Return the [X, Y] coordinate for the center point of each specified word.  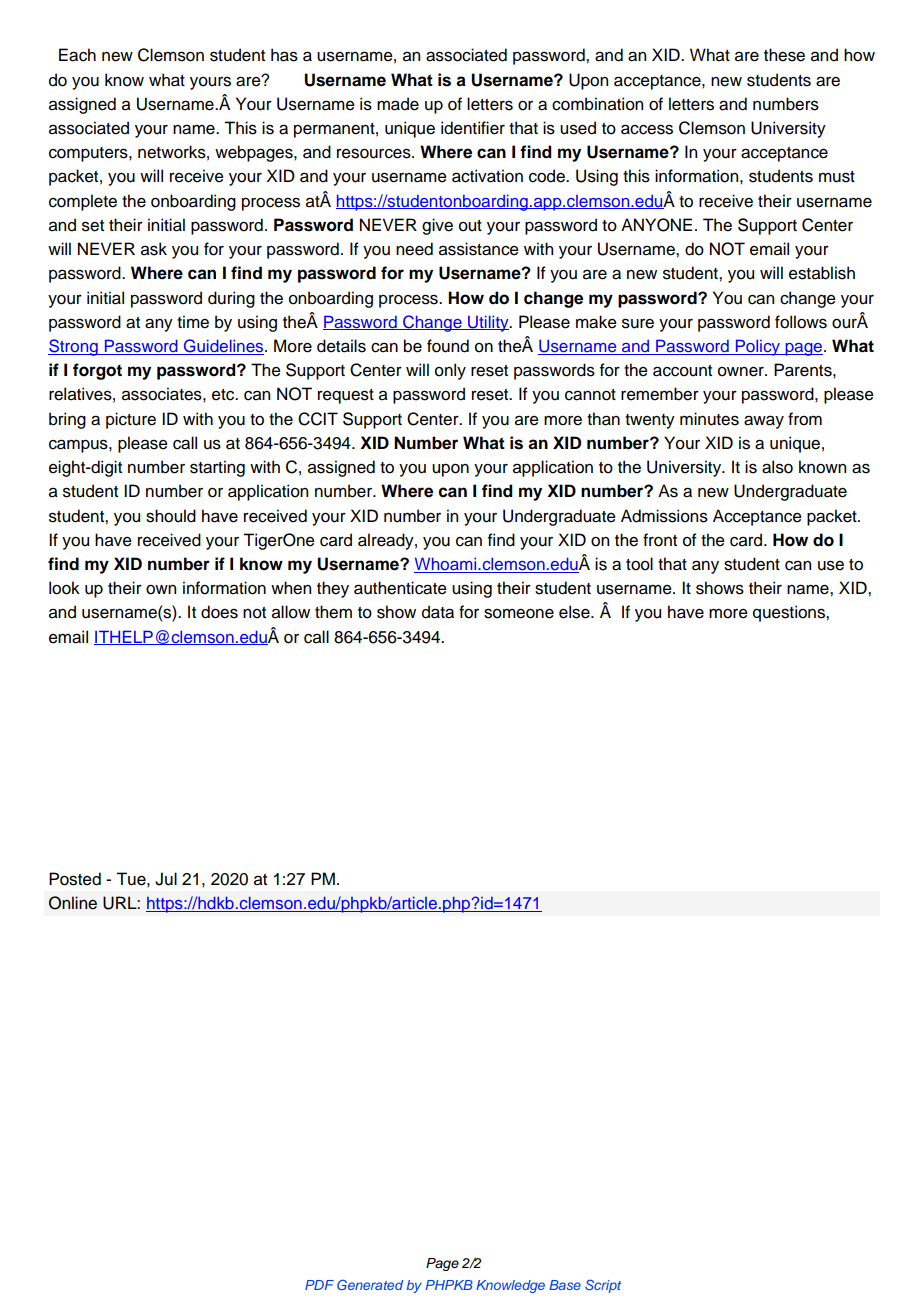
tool [639, 564]
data [438, 612]
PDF [319, 1285]
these [784, 55]
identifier [473, 128]
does [219, 612]
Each [77, 55]
